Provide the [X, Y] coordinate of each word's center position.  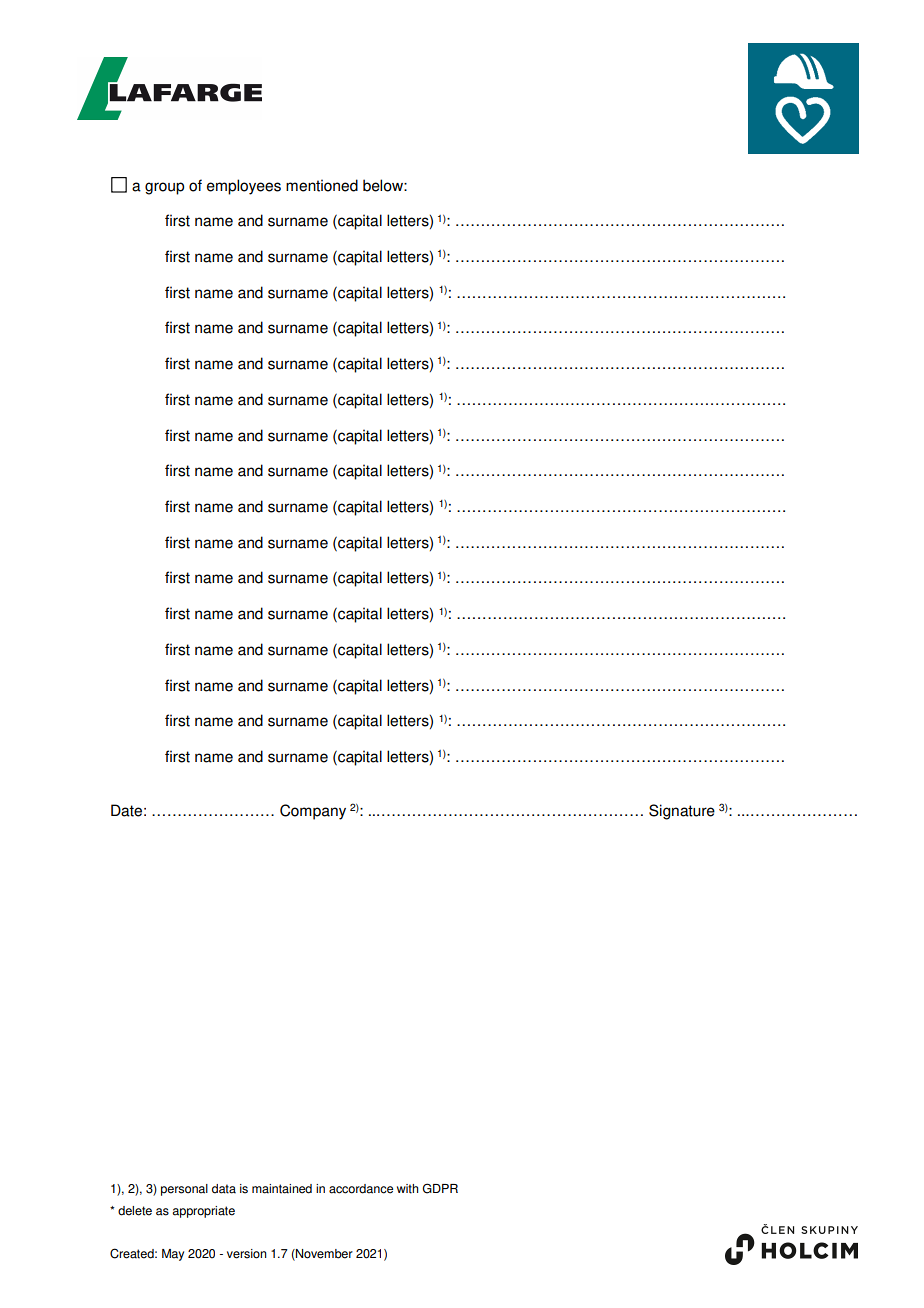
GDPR [440, 1188]
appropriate [203, 1212]
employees [244, 187]
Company [313, 812]
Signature [682, 812]
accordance [361, 1189]
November [323, 1255]
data [224, 1189]
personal [184, 1190]
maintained [282, 1189]
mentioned [322, 185]
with [407, 1189]
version [247, 1254]
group [164, 188]
